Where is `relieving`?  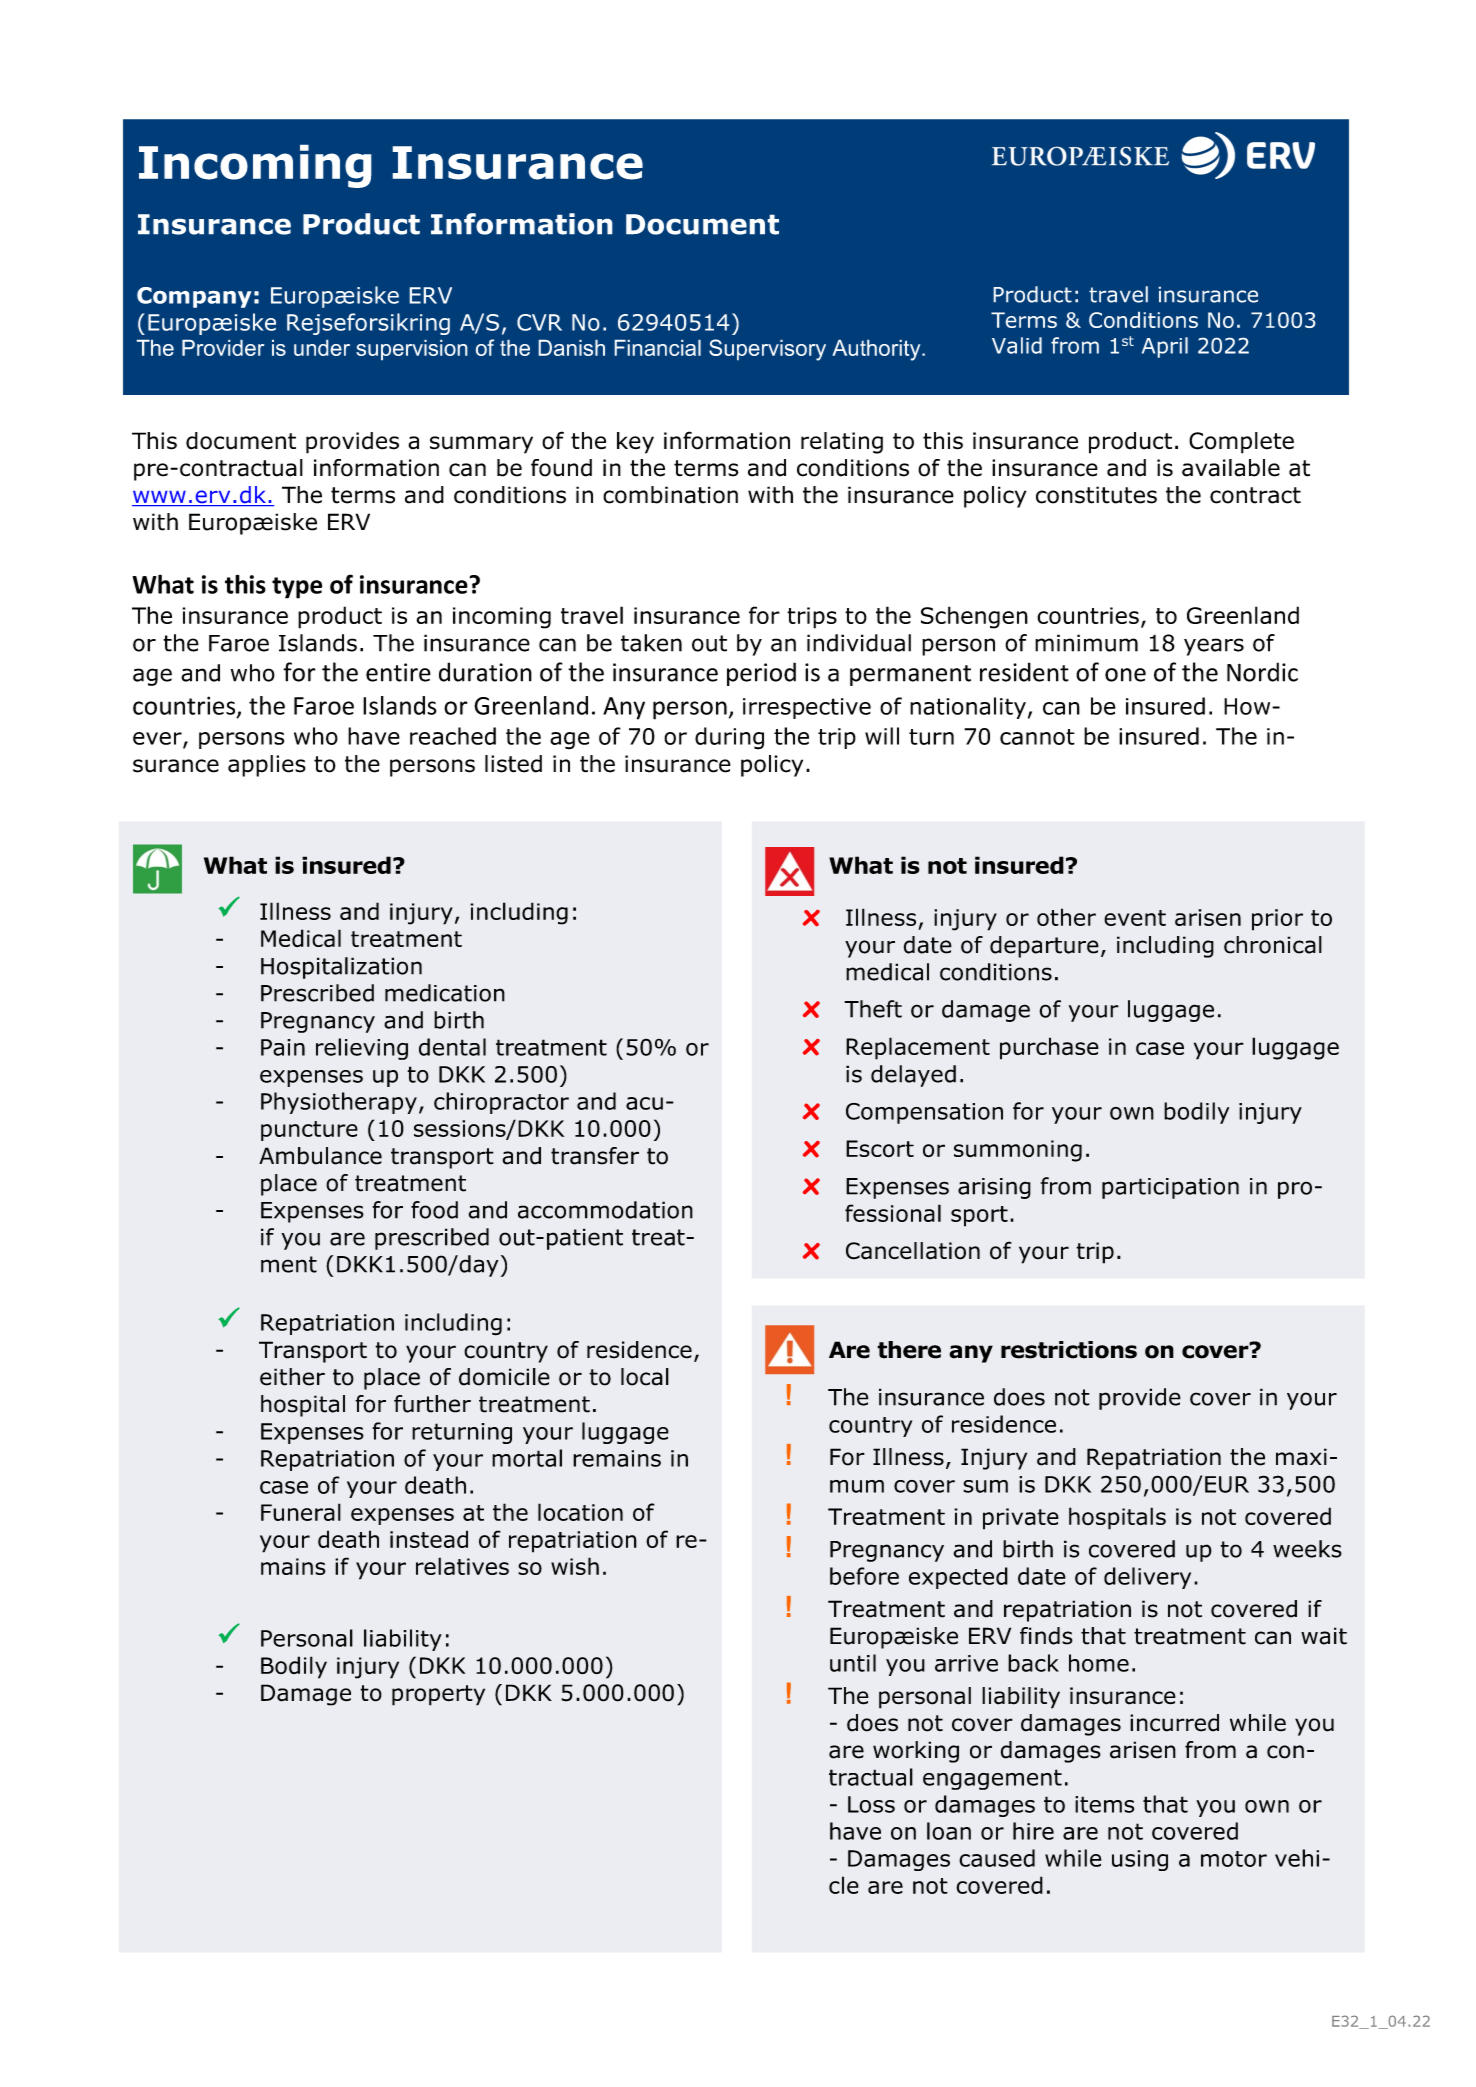
relieving is located at coordinates (362, 1049).
